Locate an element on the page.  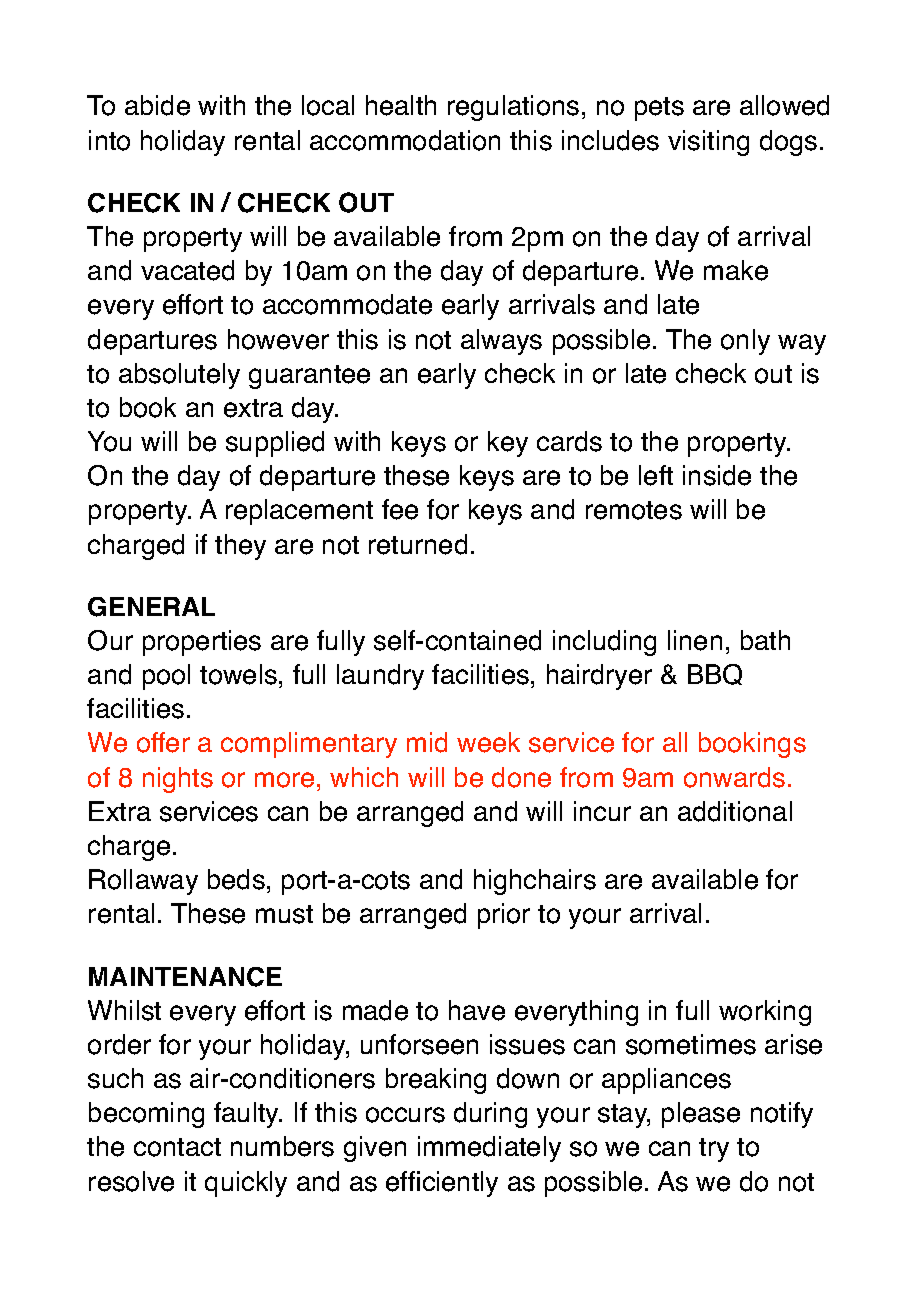
abide is located at coordinates (157, 105).
